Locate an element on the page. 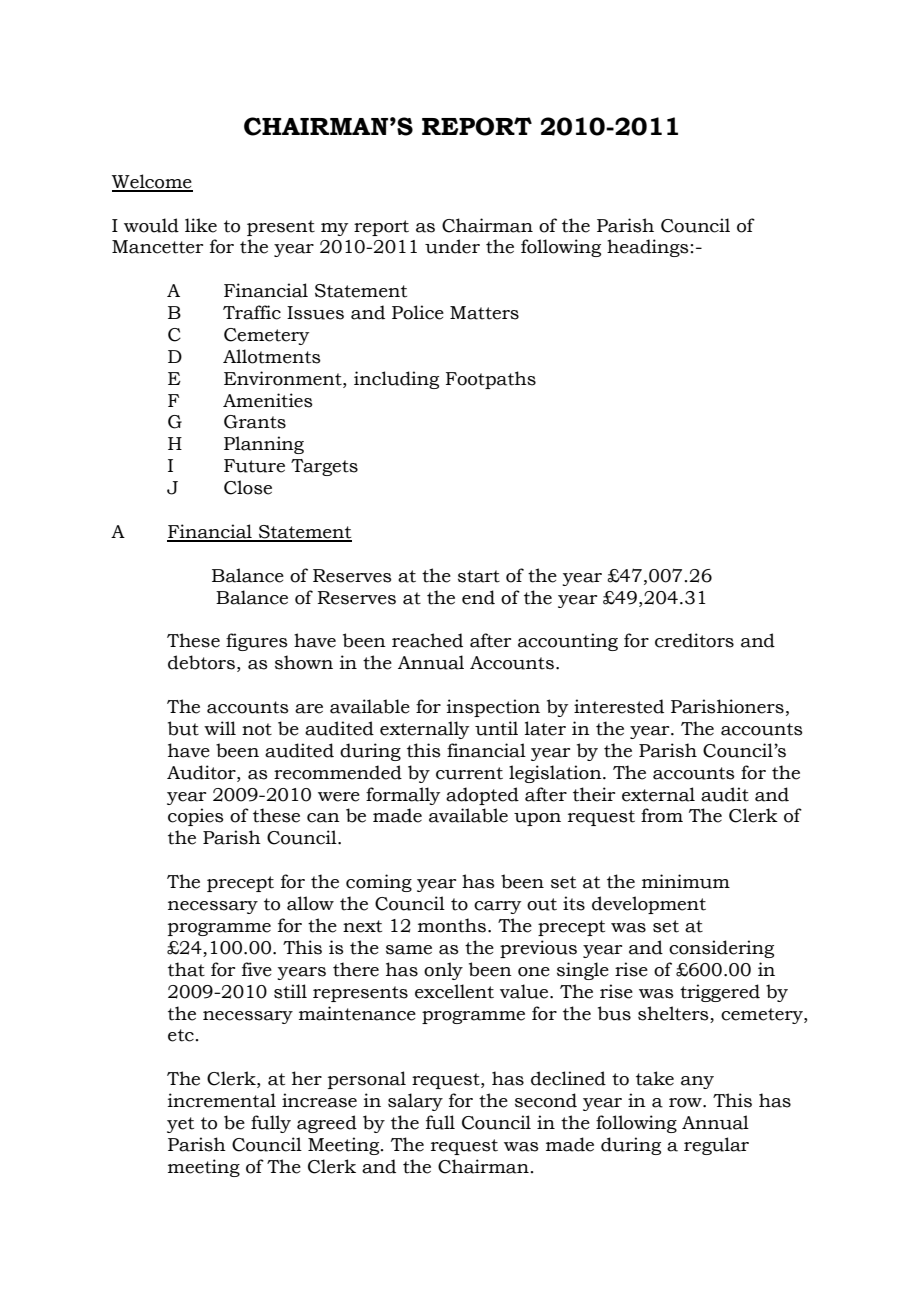 This page has height=1308, width=924. debtors is located at coordinates (201, 662).
